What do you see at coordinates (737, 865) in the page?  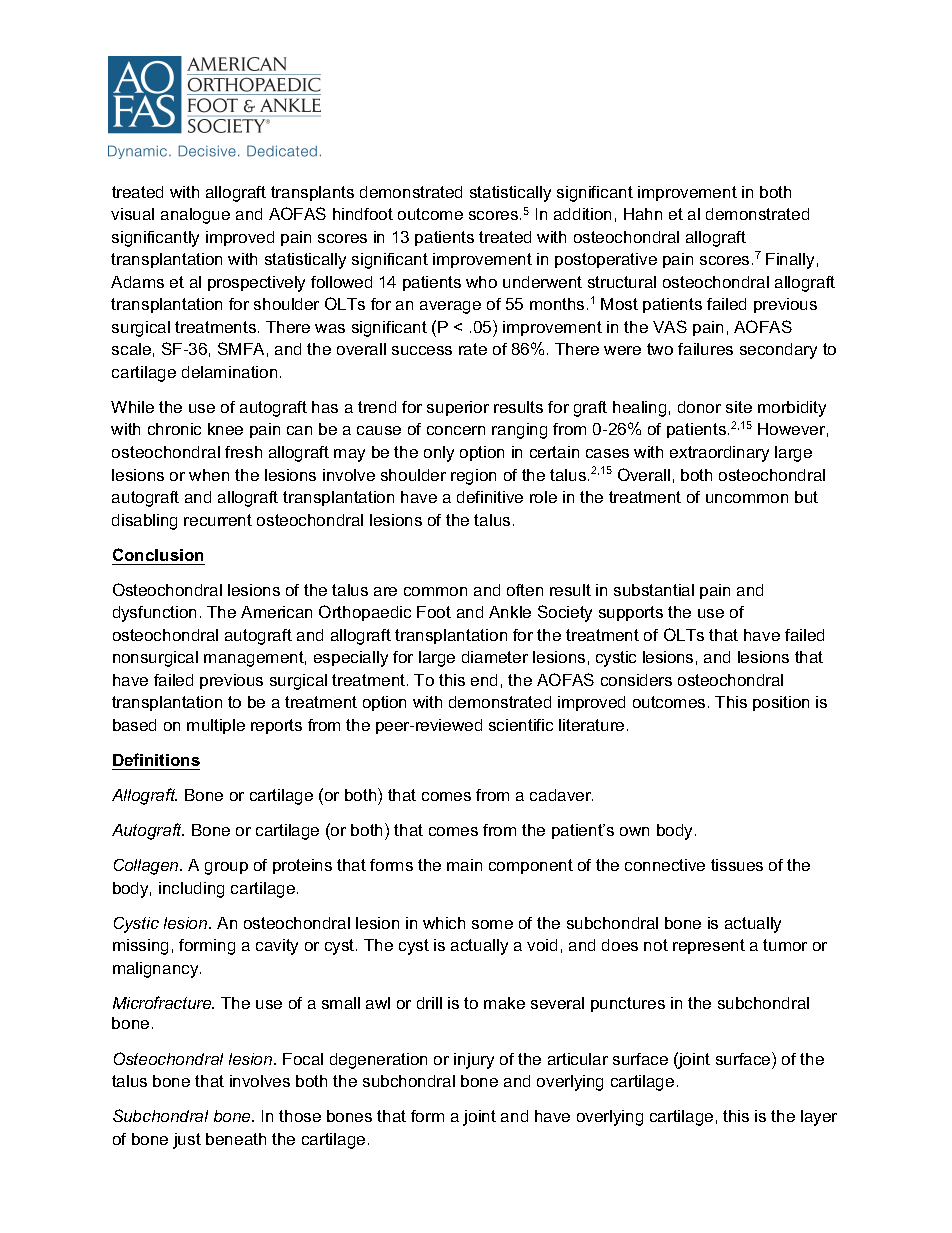 I see `tissues` at bounding box center [737, 865].
